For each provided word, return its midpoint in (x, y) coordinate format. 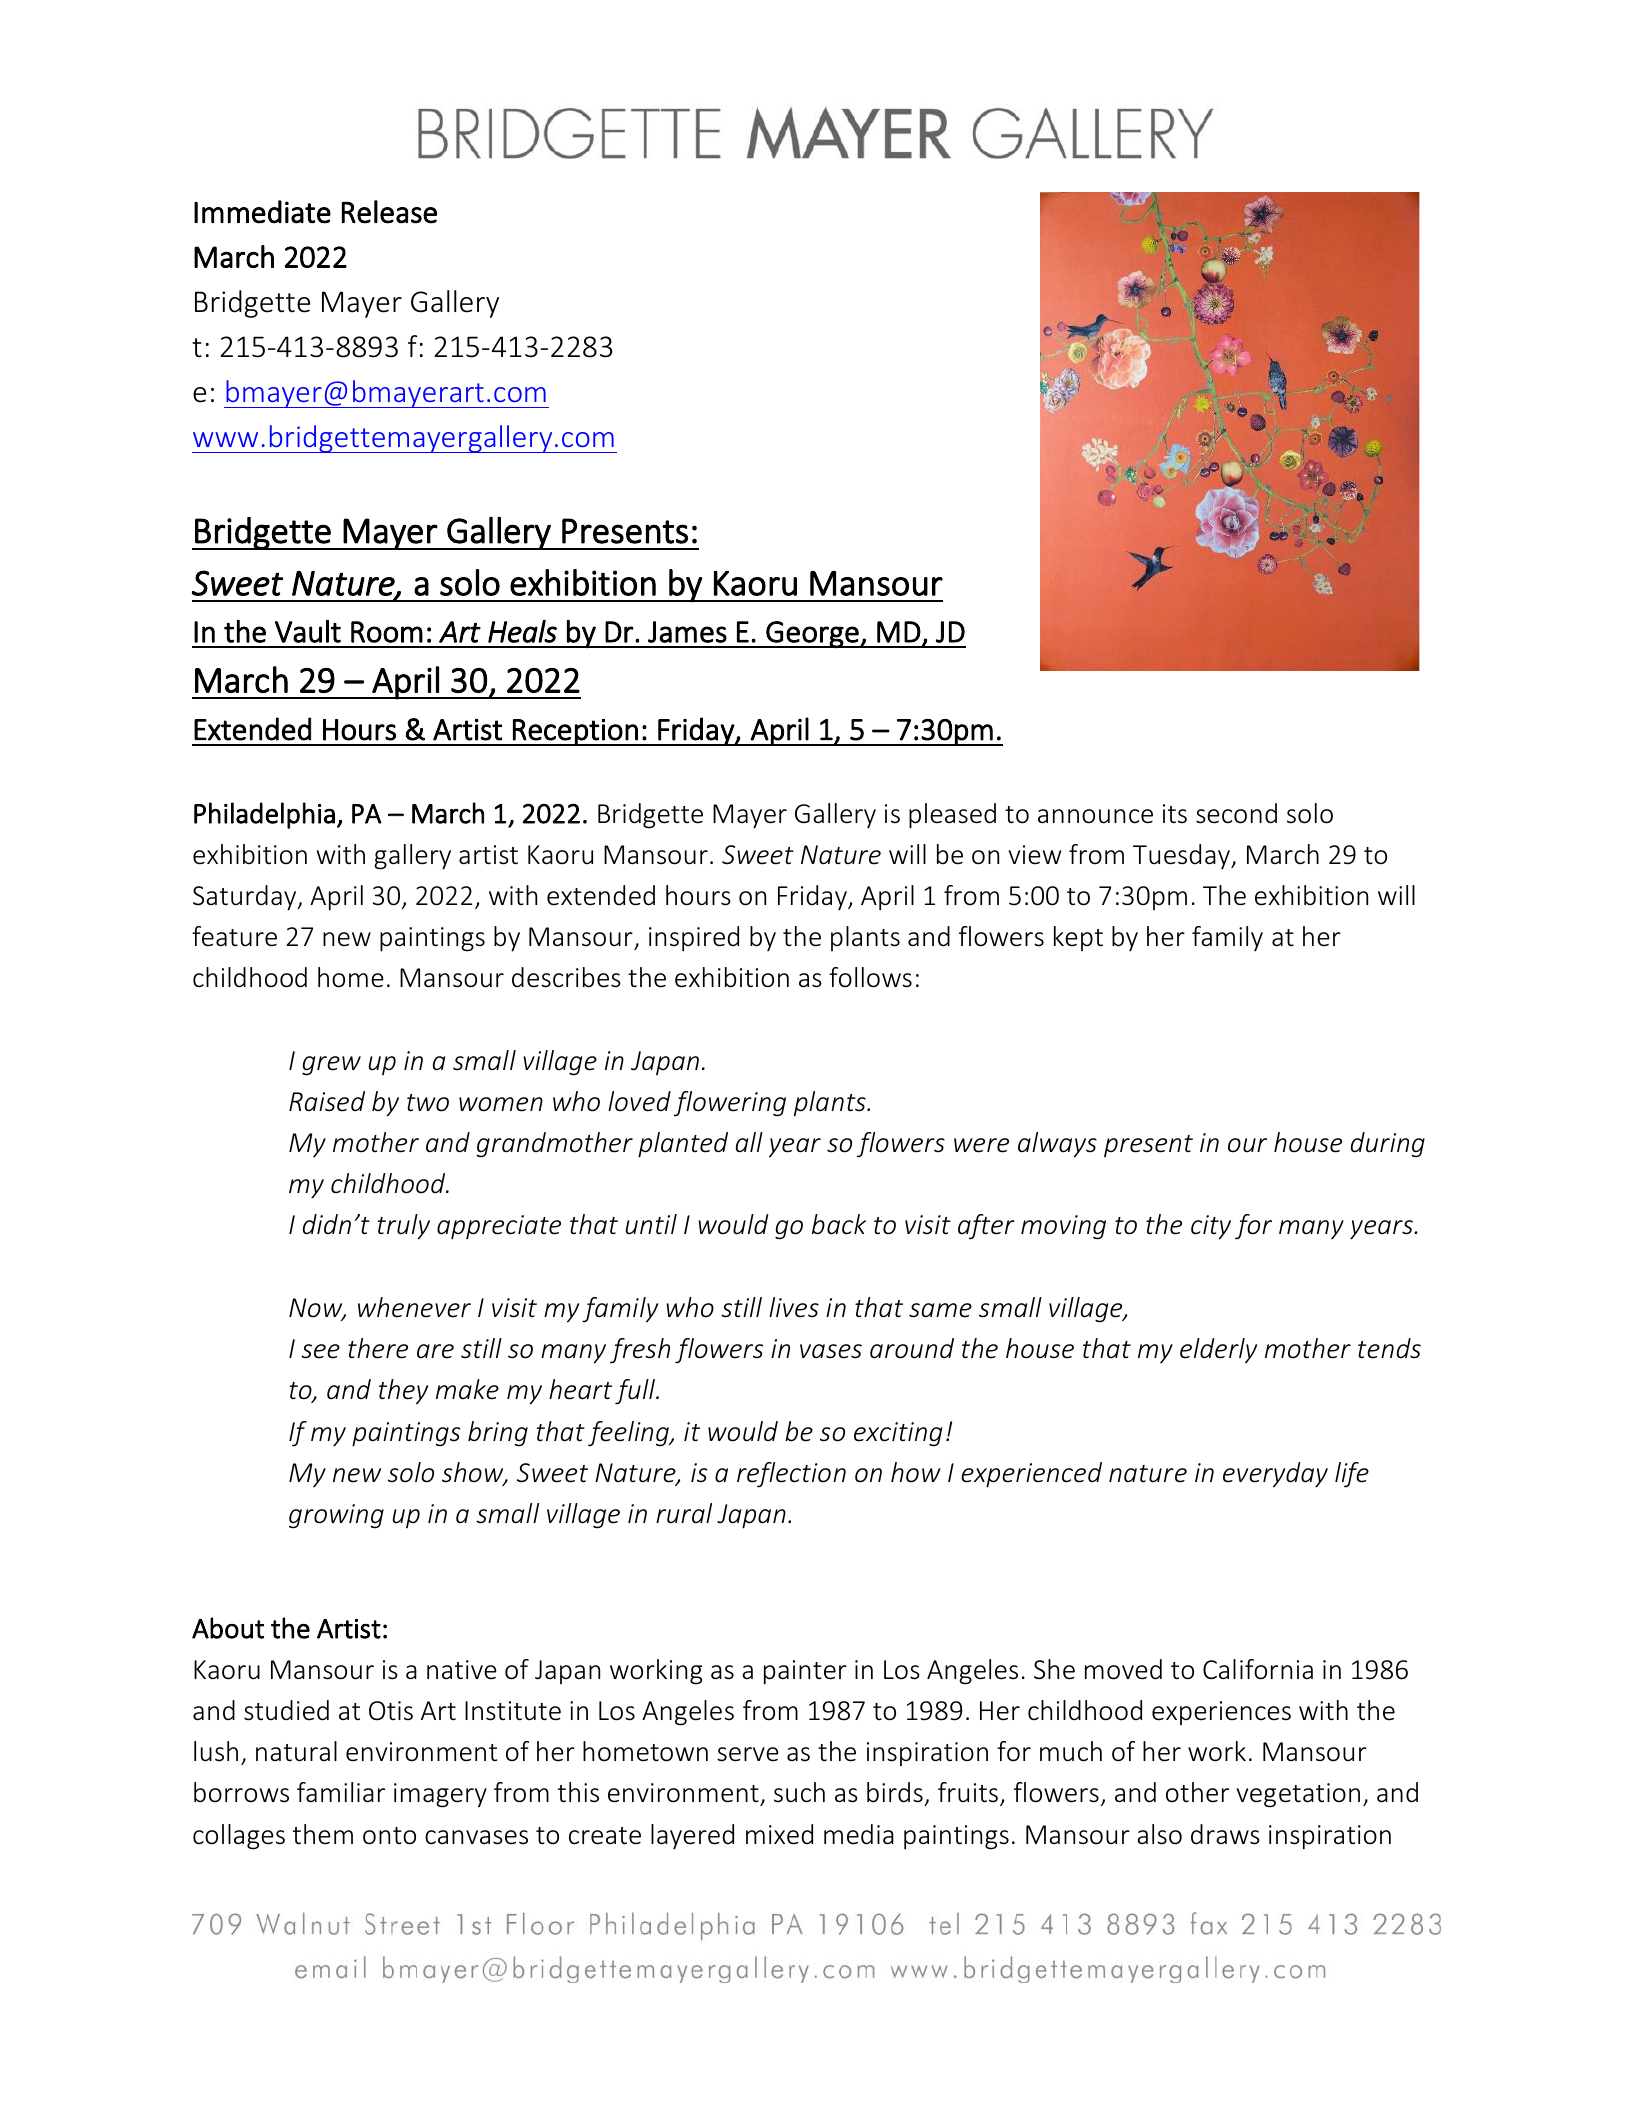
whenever (414, 1307)
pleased (952, 816)
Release (389, 212)
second (1236, 813)
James (687, 632)
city (1211, 1227)
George (812, 634)
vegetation (1298, 1795)
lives (794, 1307)
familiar (341, 1792)
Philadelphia (264, 815)
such (799, 1792)
